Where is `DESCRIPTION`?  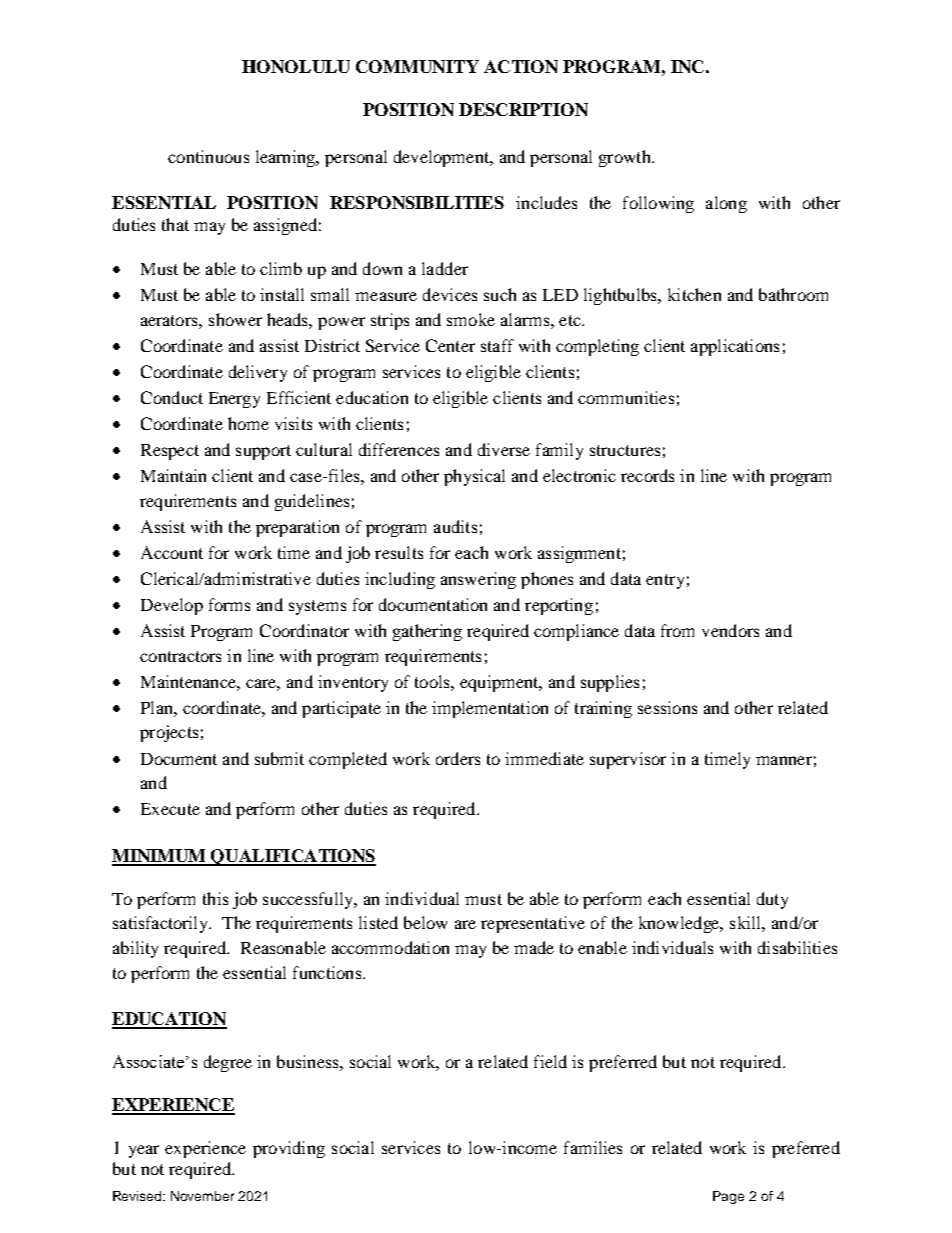 DESCRIPTION is located at coordinates (523, 109).
